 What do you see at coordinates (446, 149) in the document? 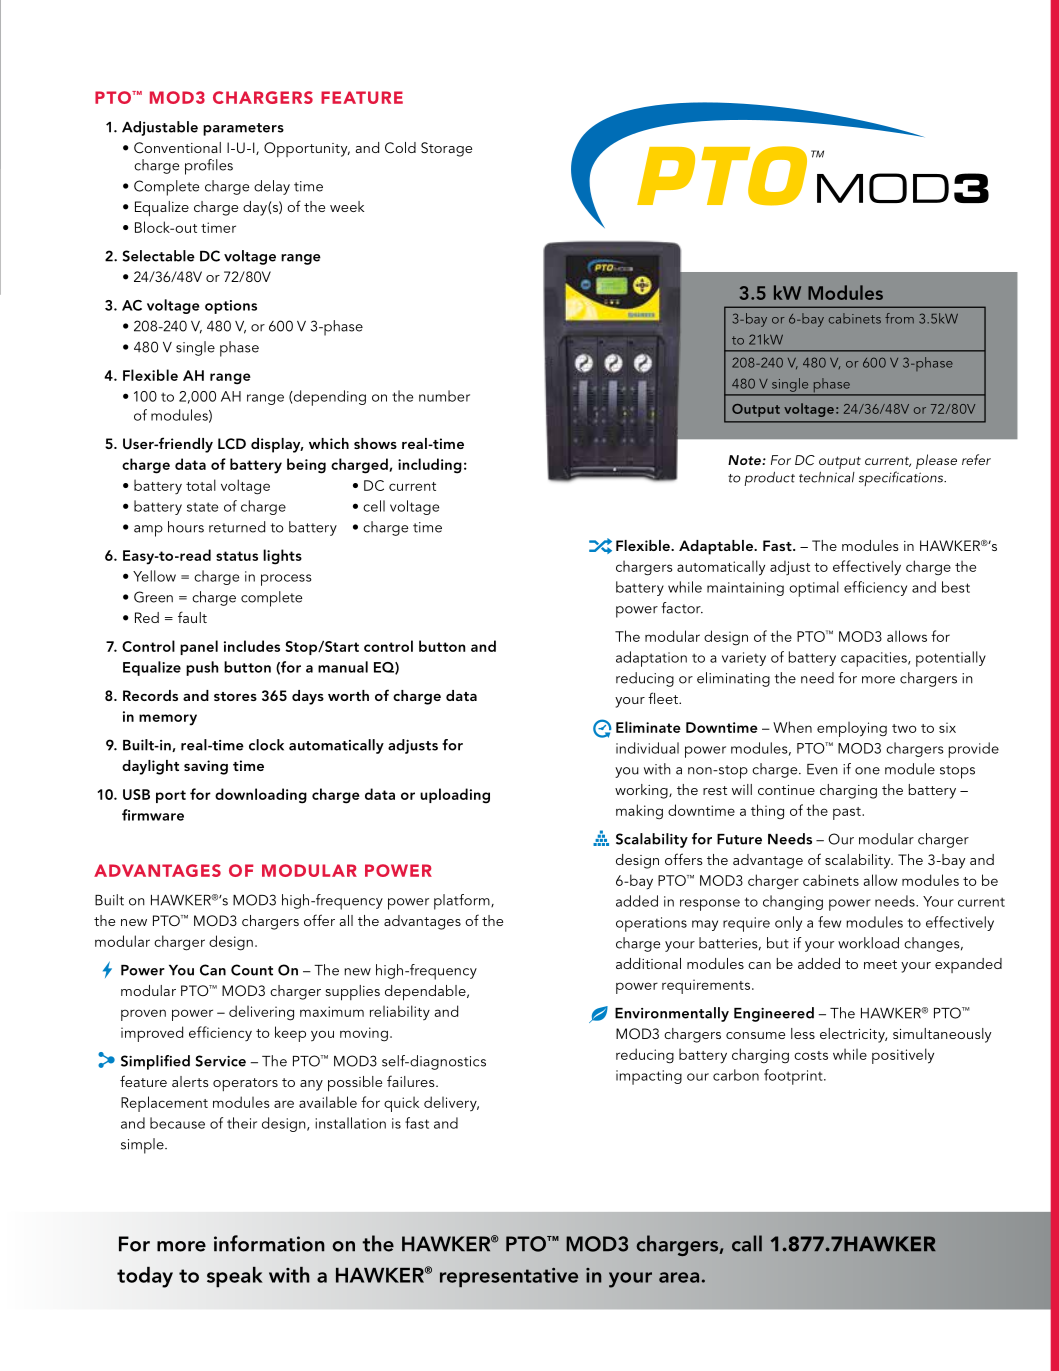
I see `Storage` at bounding box center [446, 149].
